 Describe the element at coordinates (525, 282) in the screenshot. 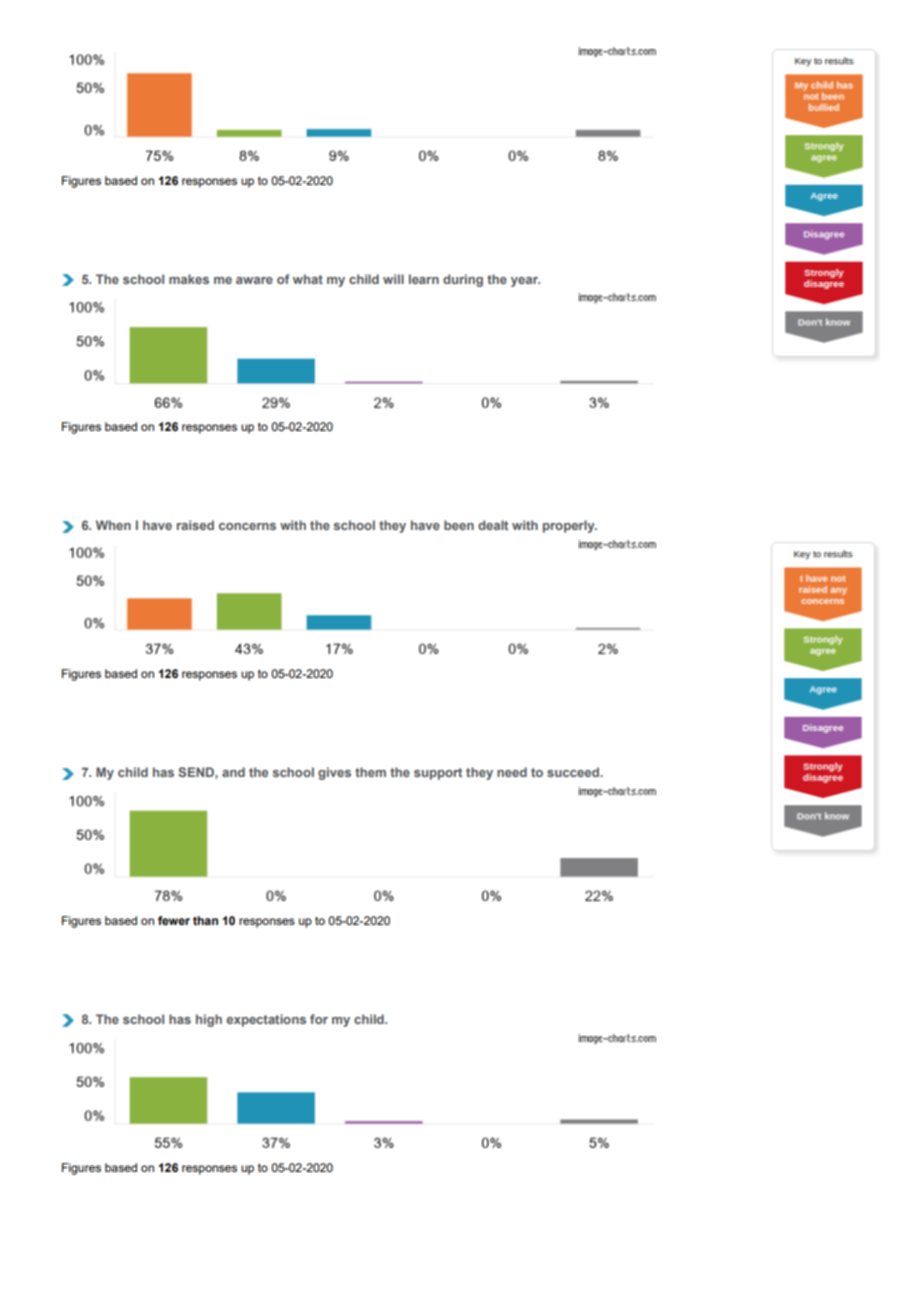

I see `year` at that location.
